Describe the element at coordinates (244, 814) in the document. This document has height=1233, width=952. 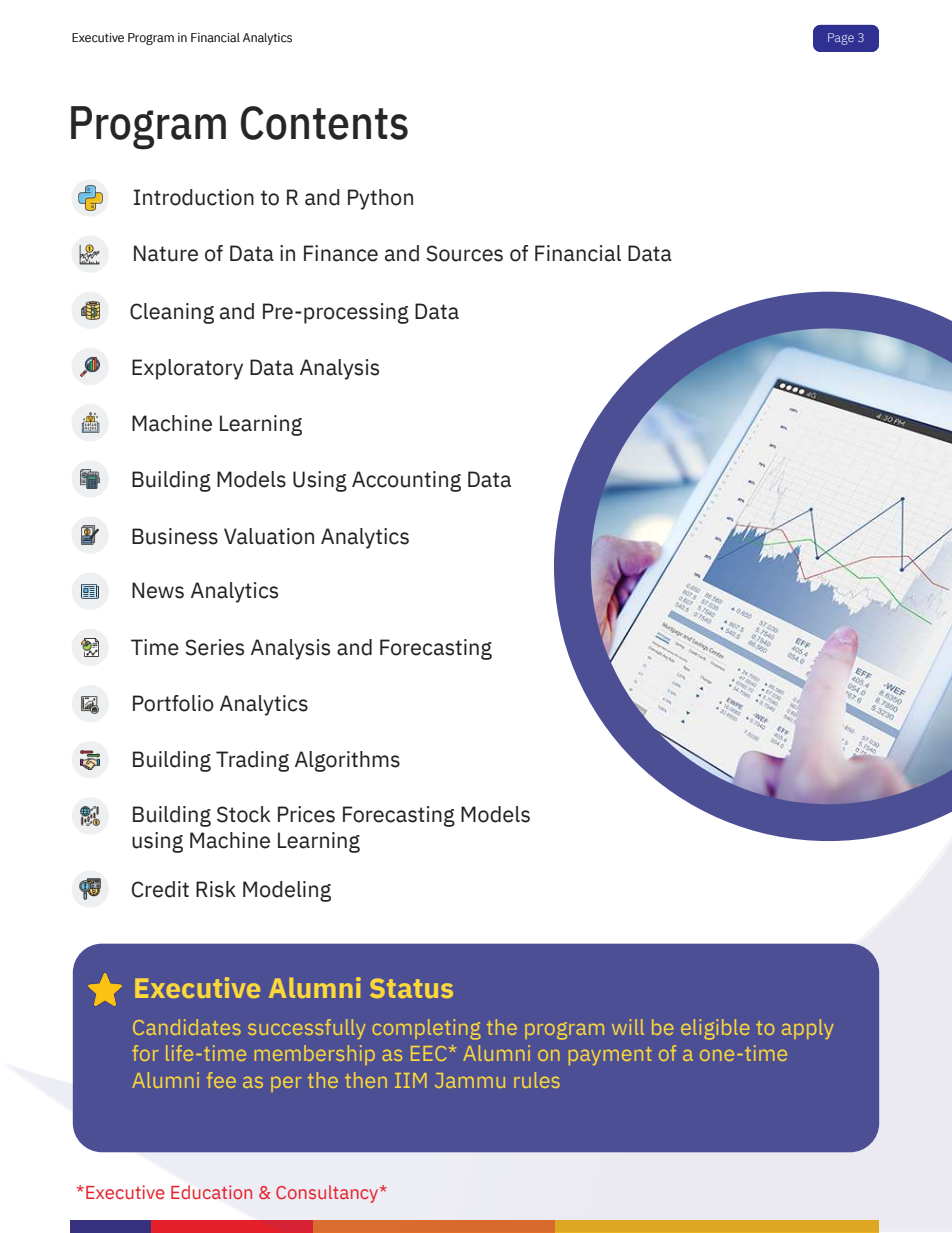
I see `Stock` at that location.
